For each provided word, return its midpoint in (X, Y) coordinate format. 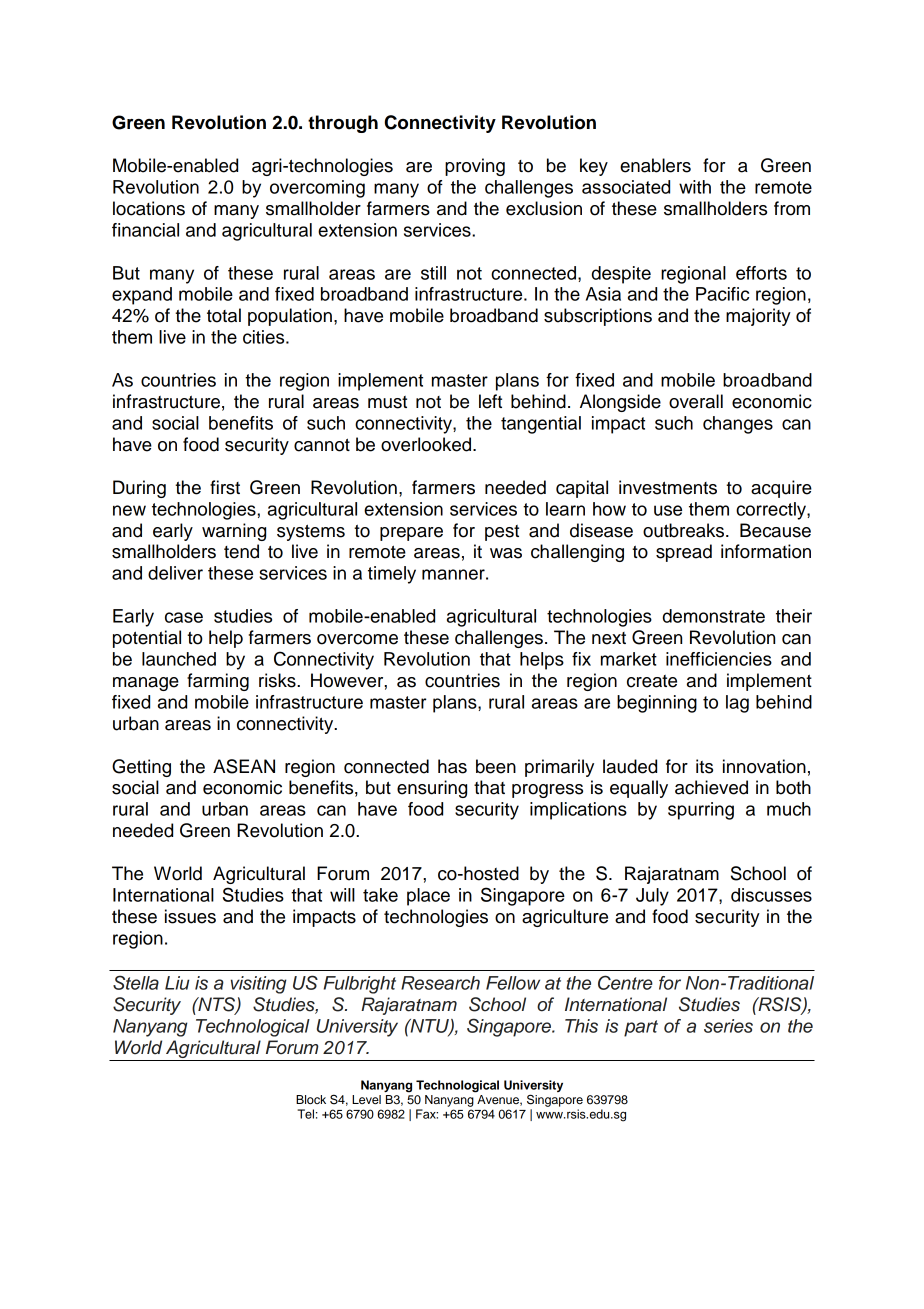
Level (366, 1099)
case (184, 617)
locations (149, 208)
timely (392, 575)
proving (475, 167)
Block (311, 1099)
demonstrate (714, 616)
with (695, 187)
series (728, 1026)
